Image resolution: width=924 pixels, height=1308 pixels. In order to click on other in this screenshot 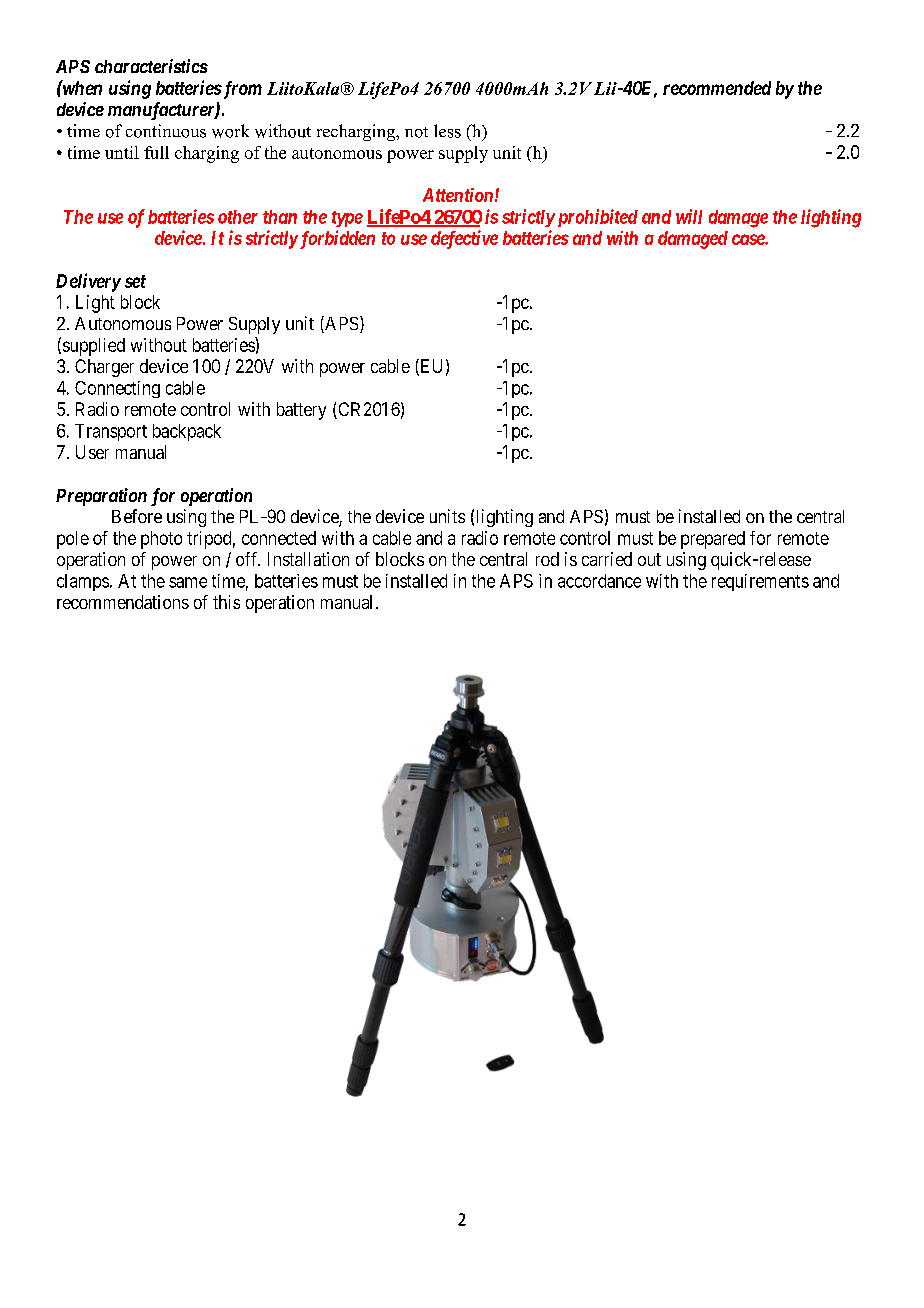, I will do `click(238, 217)`.
